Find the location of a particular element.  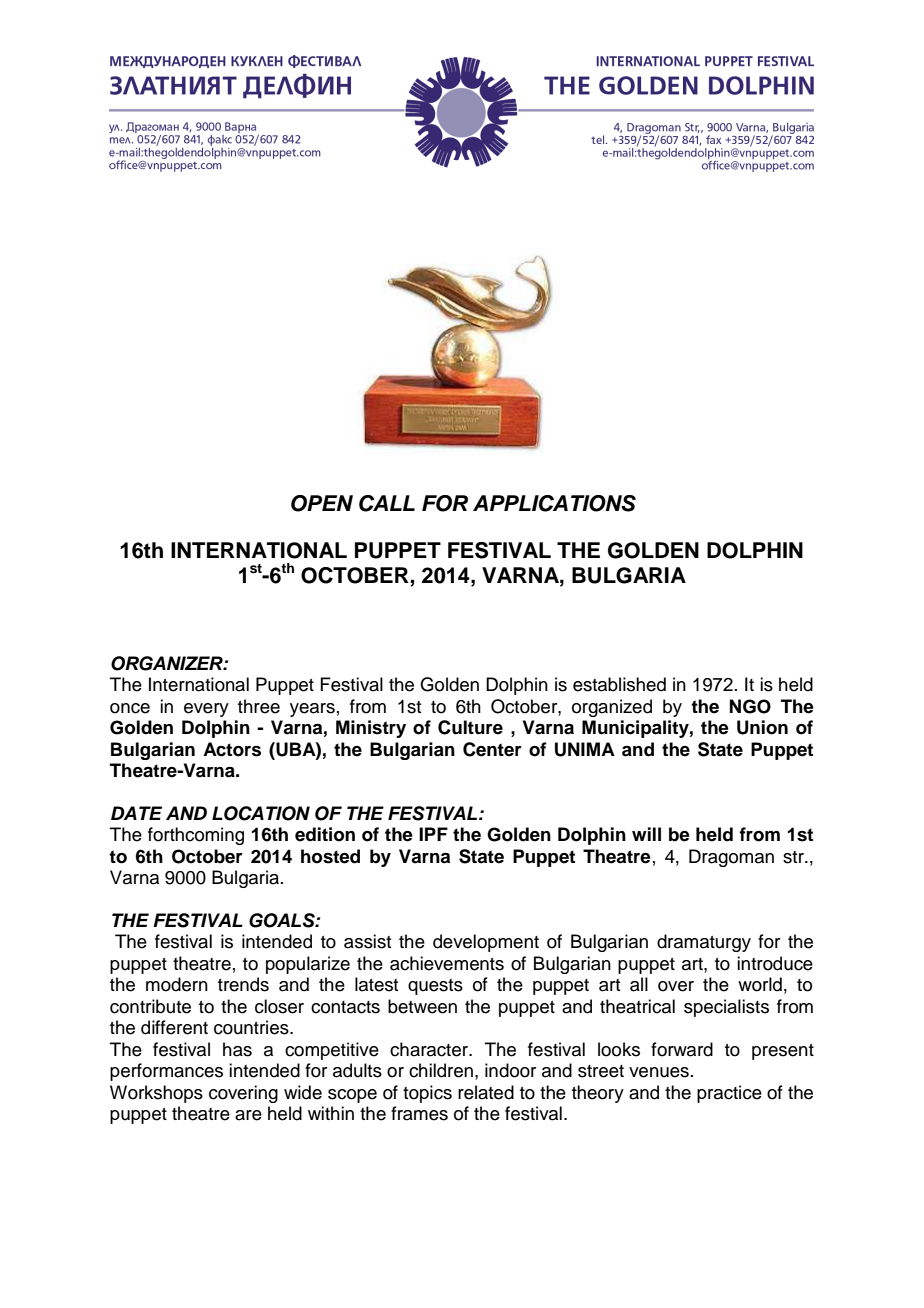

will is located at coordinates (646, 834).
